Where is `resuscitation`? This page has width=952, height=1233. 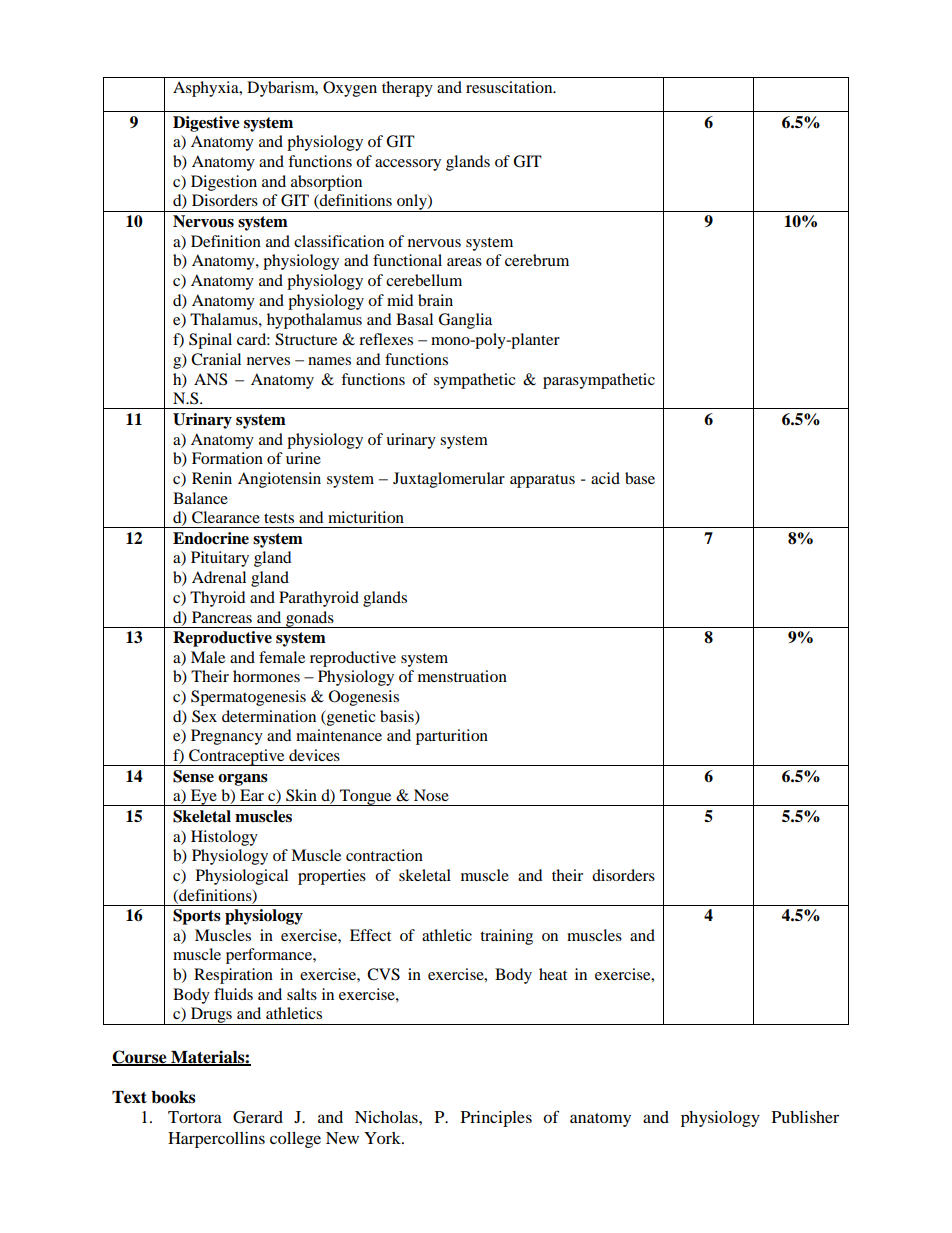 resuscitation is located at coordinates (510, 87).
